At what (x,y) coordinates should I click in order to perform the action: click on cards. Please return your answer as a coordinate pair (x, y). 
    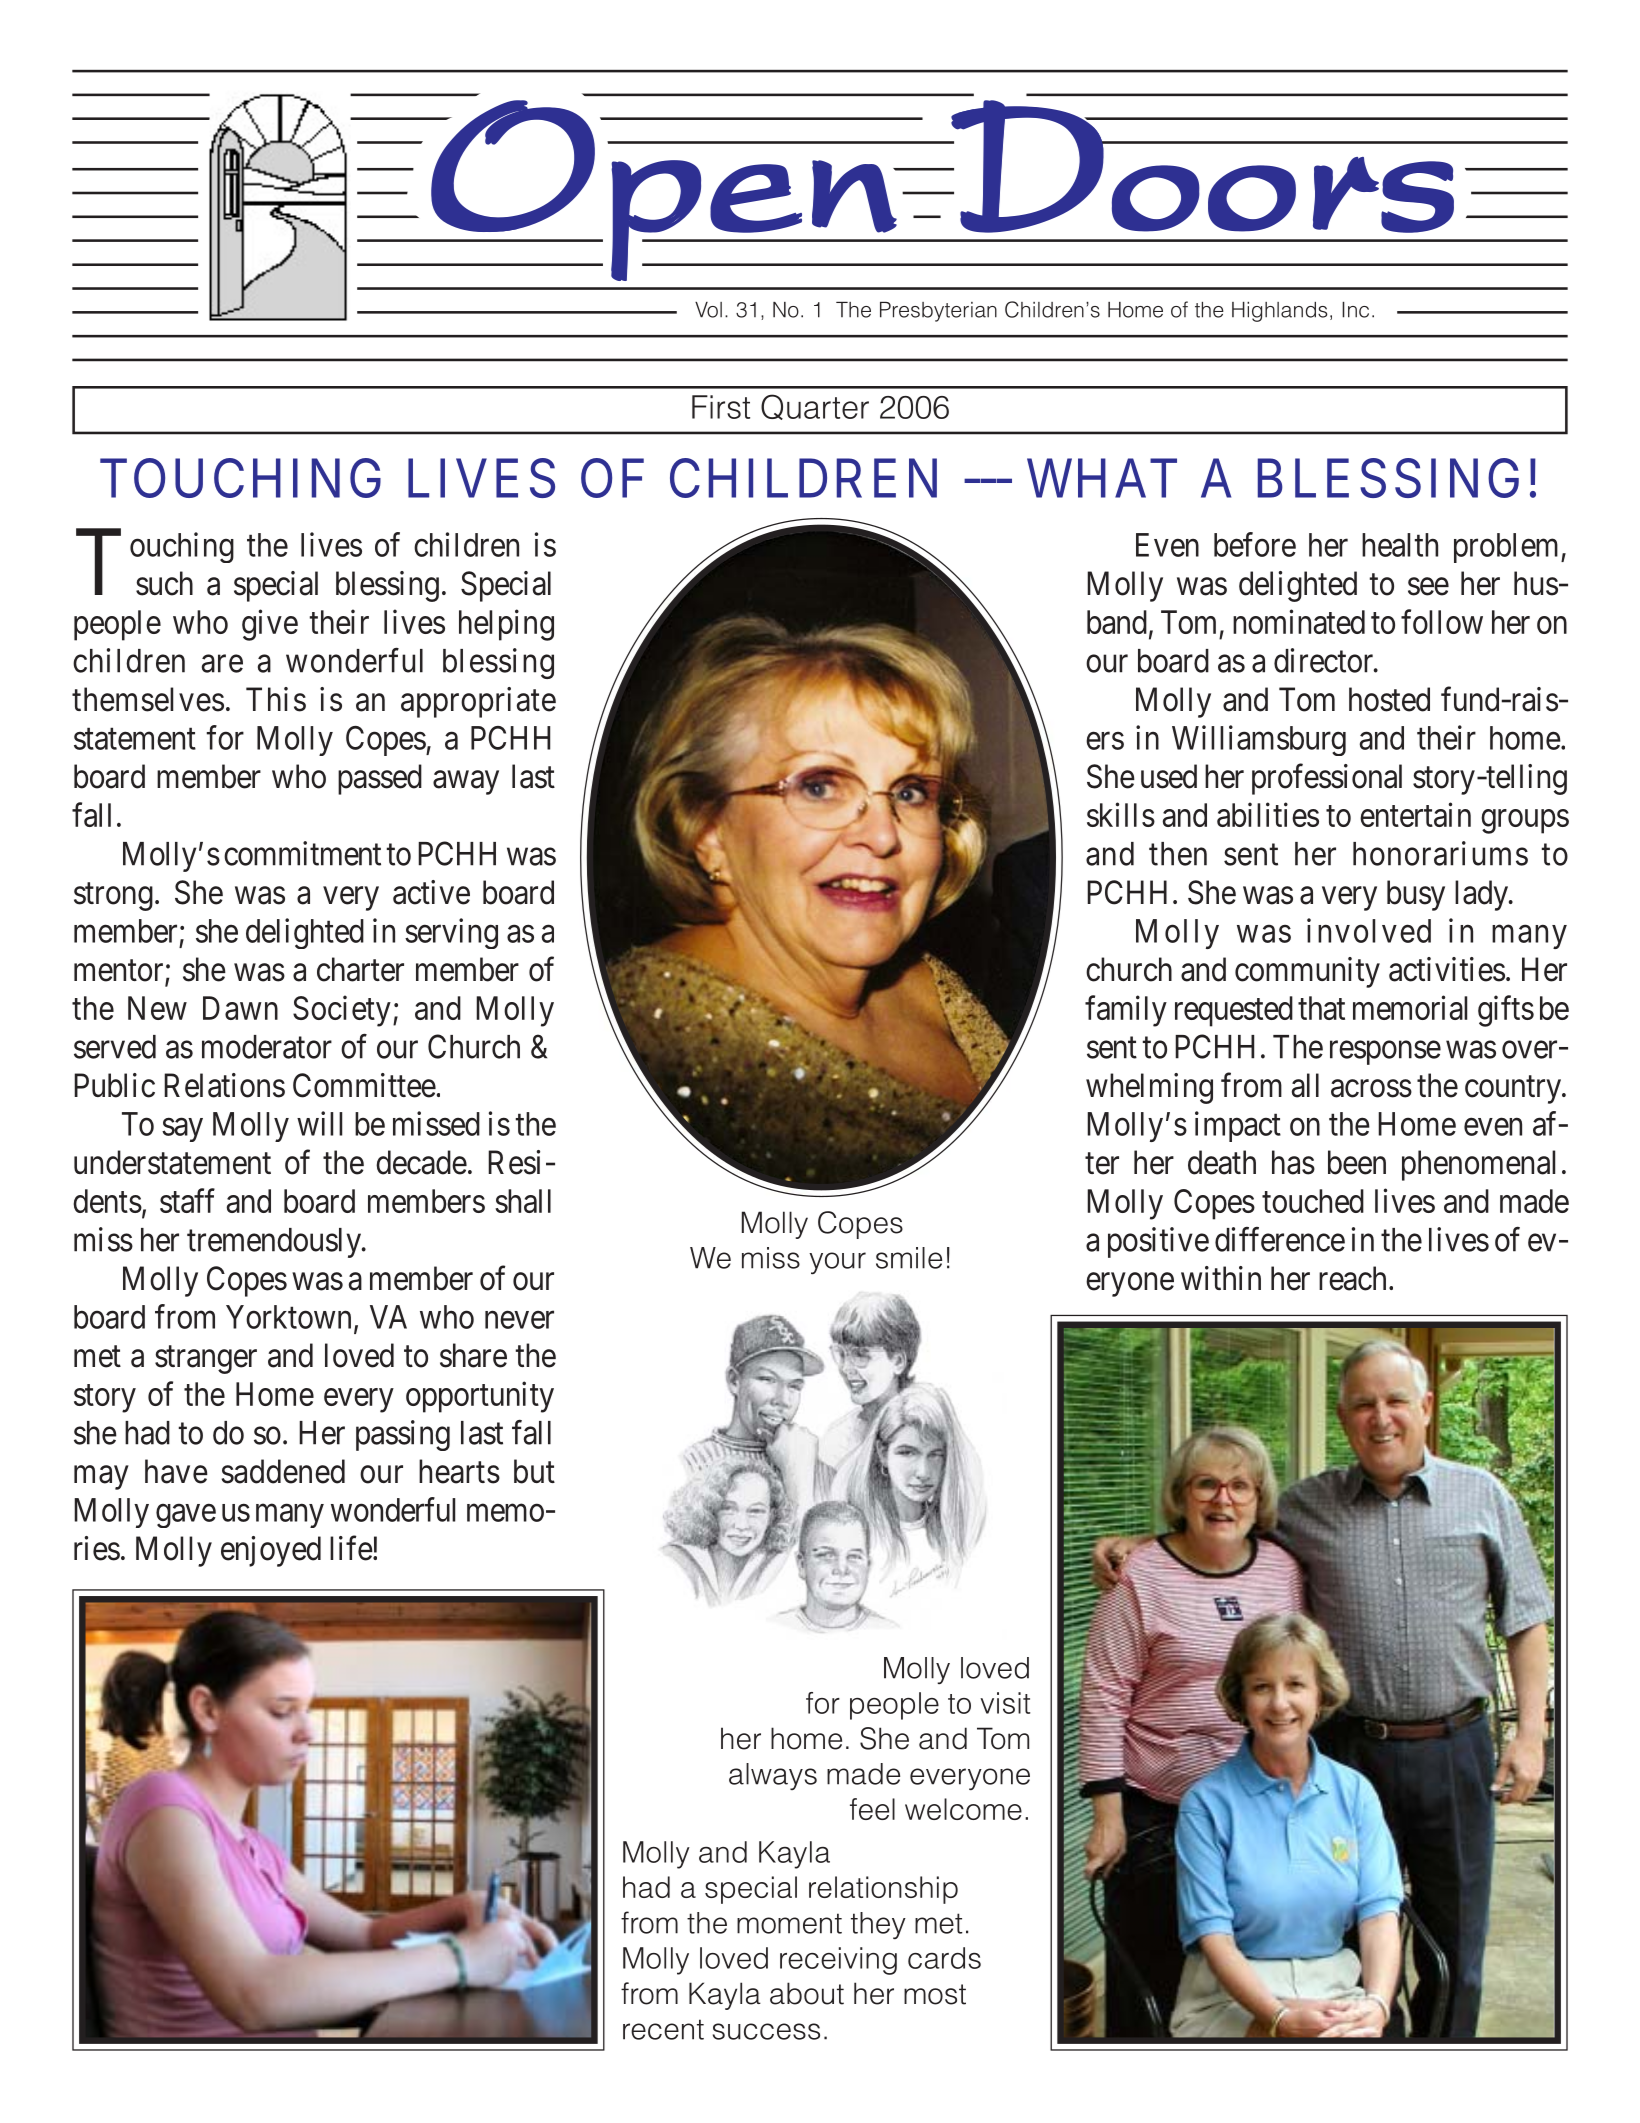
    Looking at the image, I should click on (944, 1958).
